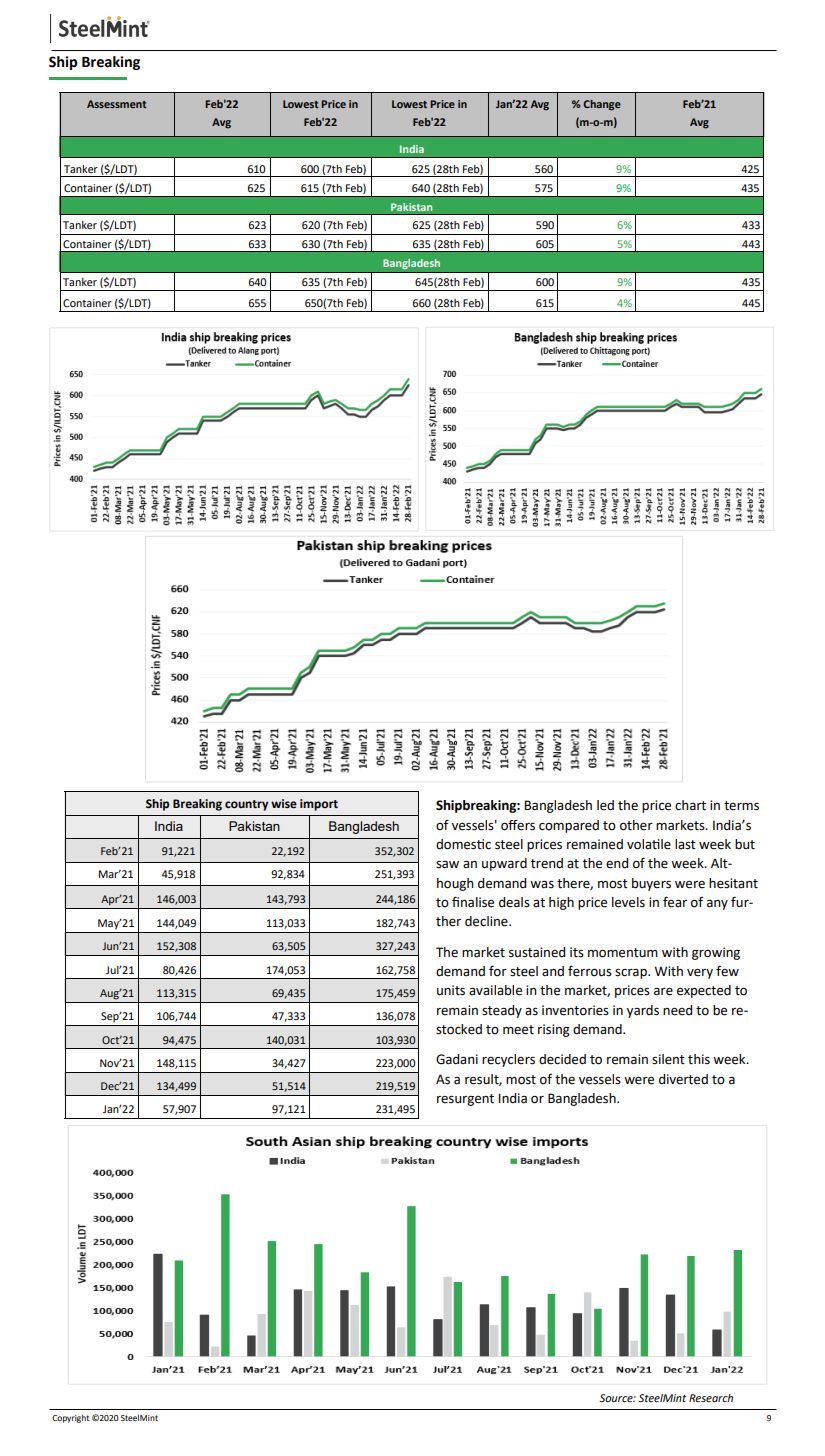 This screenshot has width=825, height=1456. What do you see at coordinates (246, 805) in the screenshot?
I see `country` at bounding box center [246, 805].
